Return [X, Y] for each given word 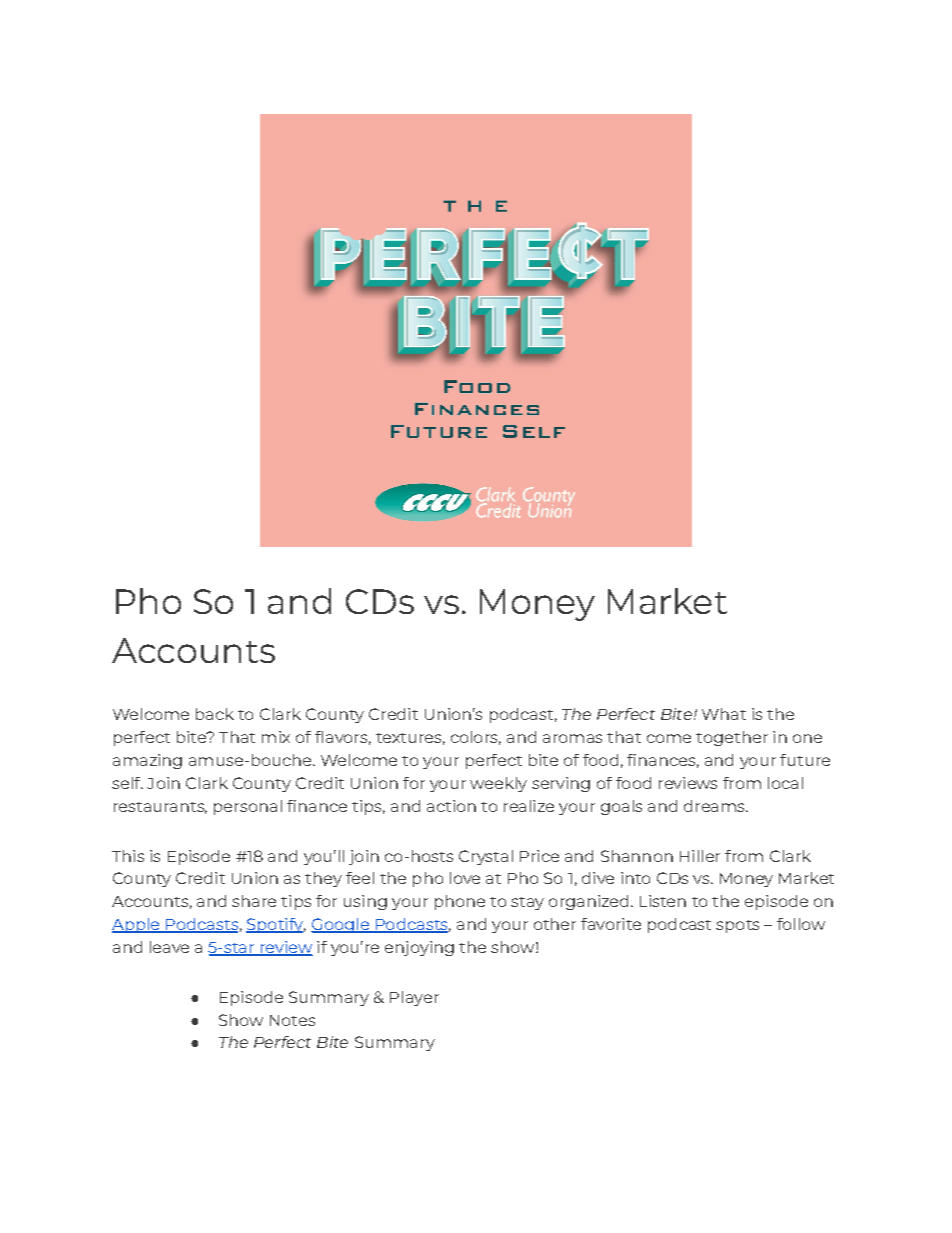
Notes [292, 1020]
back [215, 714]
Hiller [700, 856]
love [465, 878]
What [724, 714]
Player [414, 998]
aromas [572, 738]
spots [737, 926]
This [128, 856]
